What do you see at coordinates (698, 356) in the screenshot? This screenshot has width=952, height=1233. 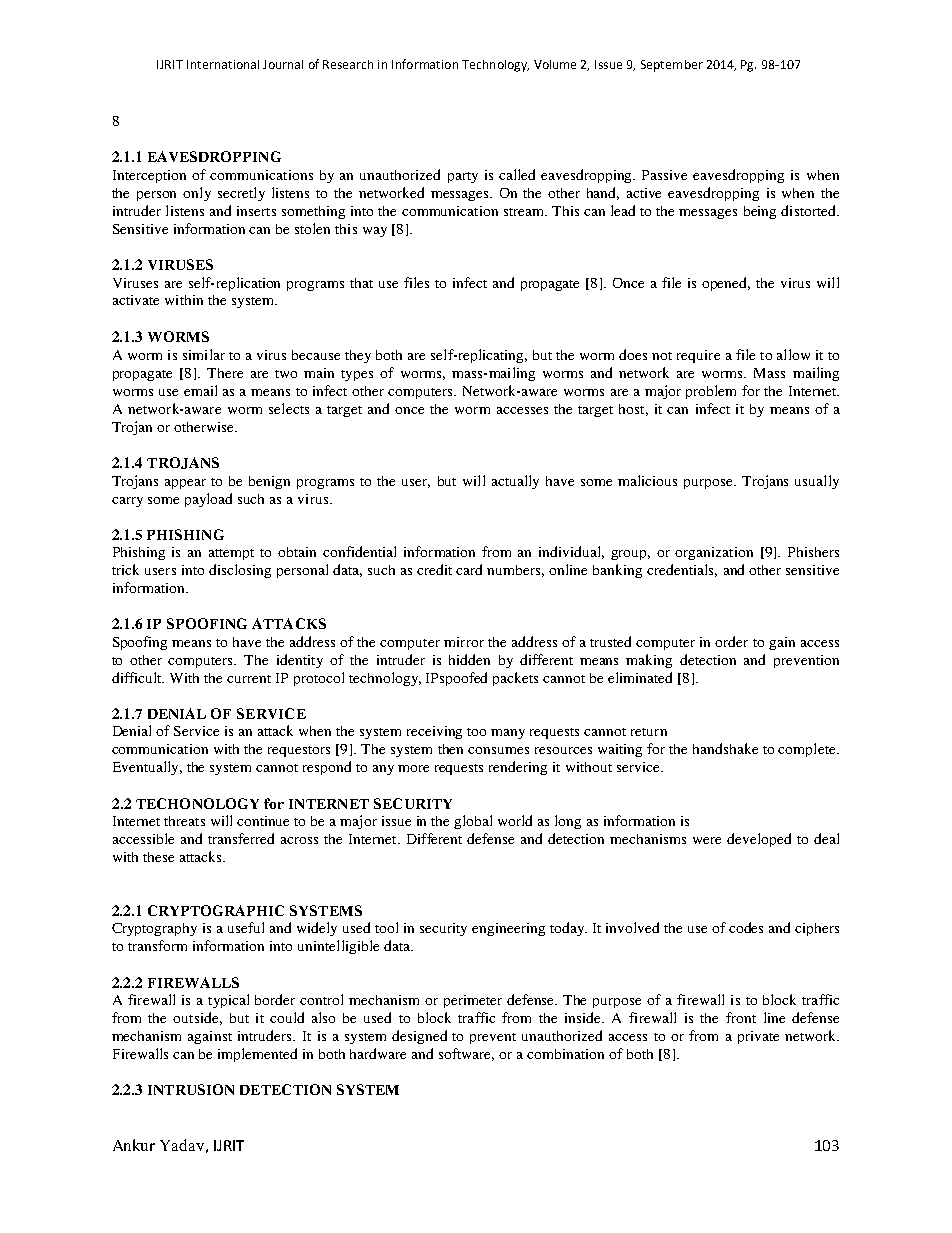 I see `require` at bounding box center [698, 356].
